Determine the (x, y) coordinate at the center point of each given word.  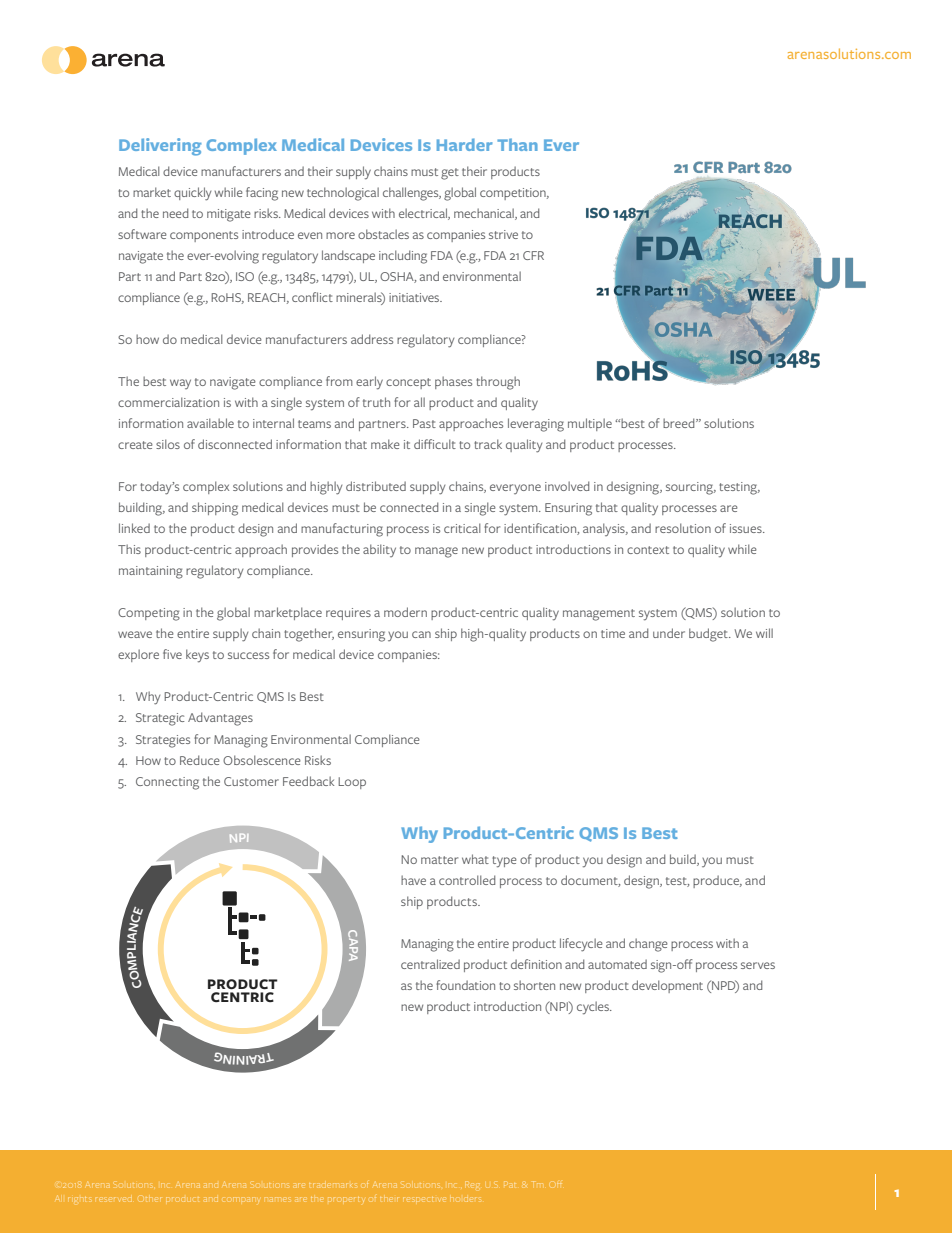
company (243, 1199)
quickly (192, 194)
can (421, 634)
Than (517, 144)
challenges (412, 194)
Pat (509, 1184)
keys (197, 656)
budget (709, 635)
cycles (594, 1008)
